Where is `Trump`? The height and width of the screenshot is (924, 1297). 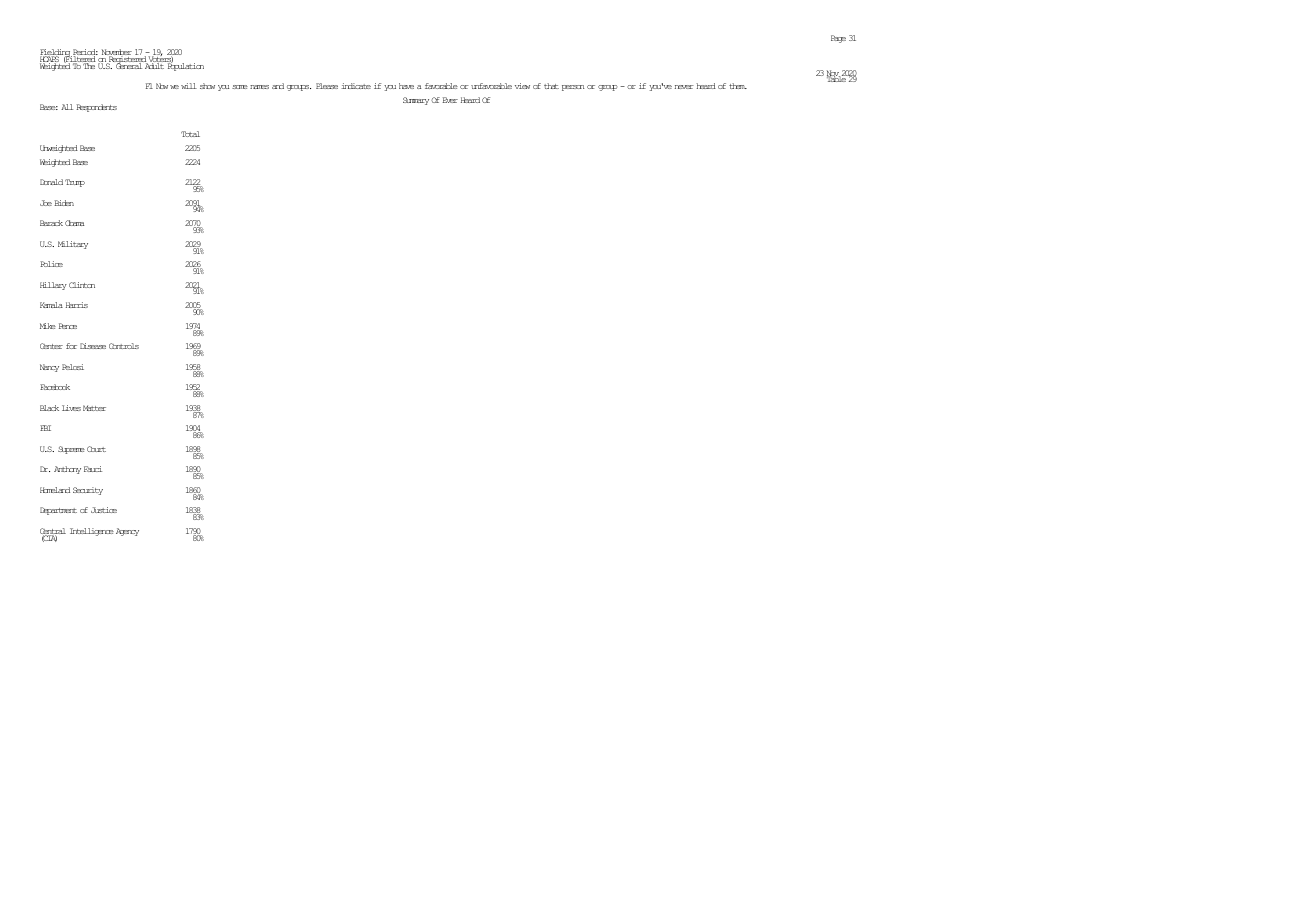 Trump is located at coordinates (75, 183).
